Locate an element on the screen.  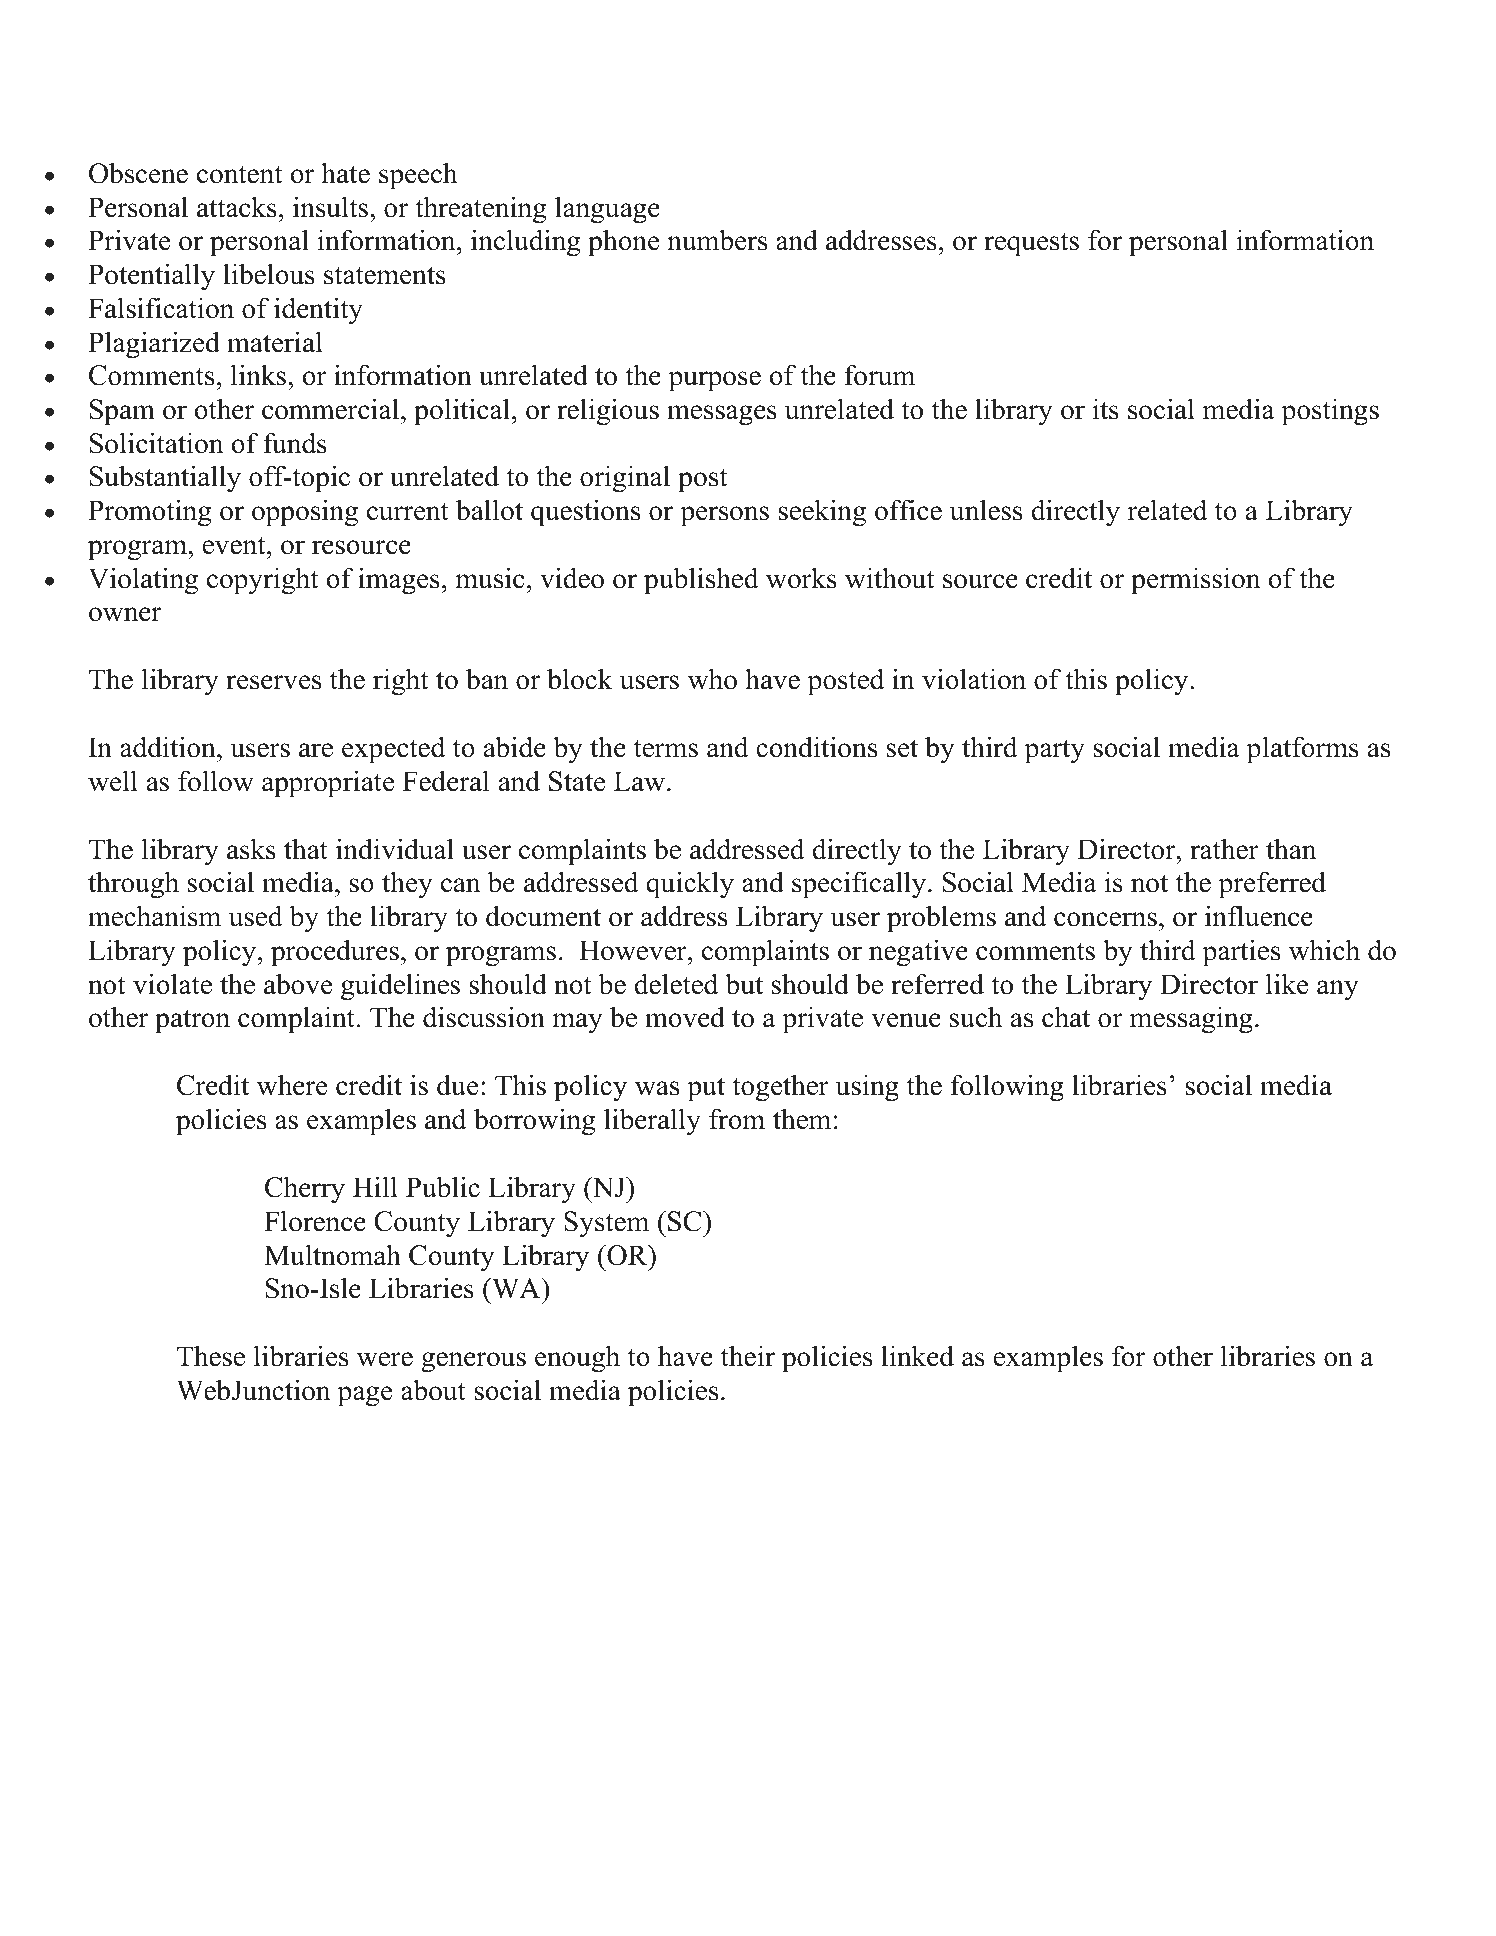
persons is located at coordinates (724, 516).
